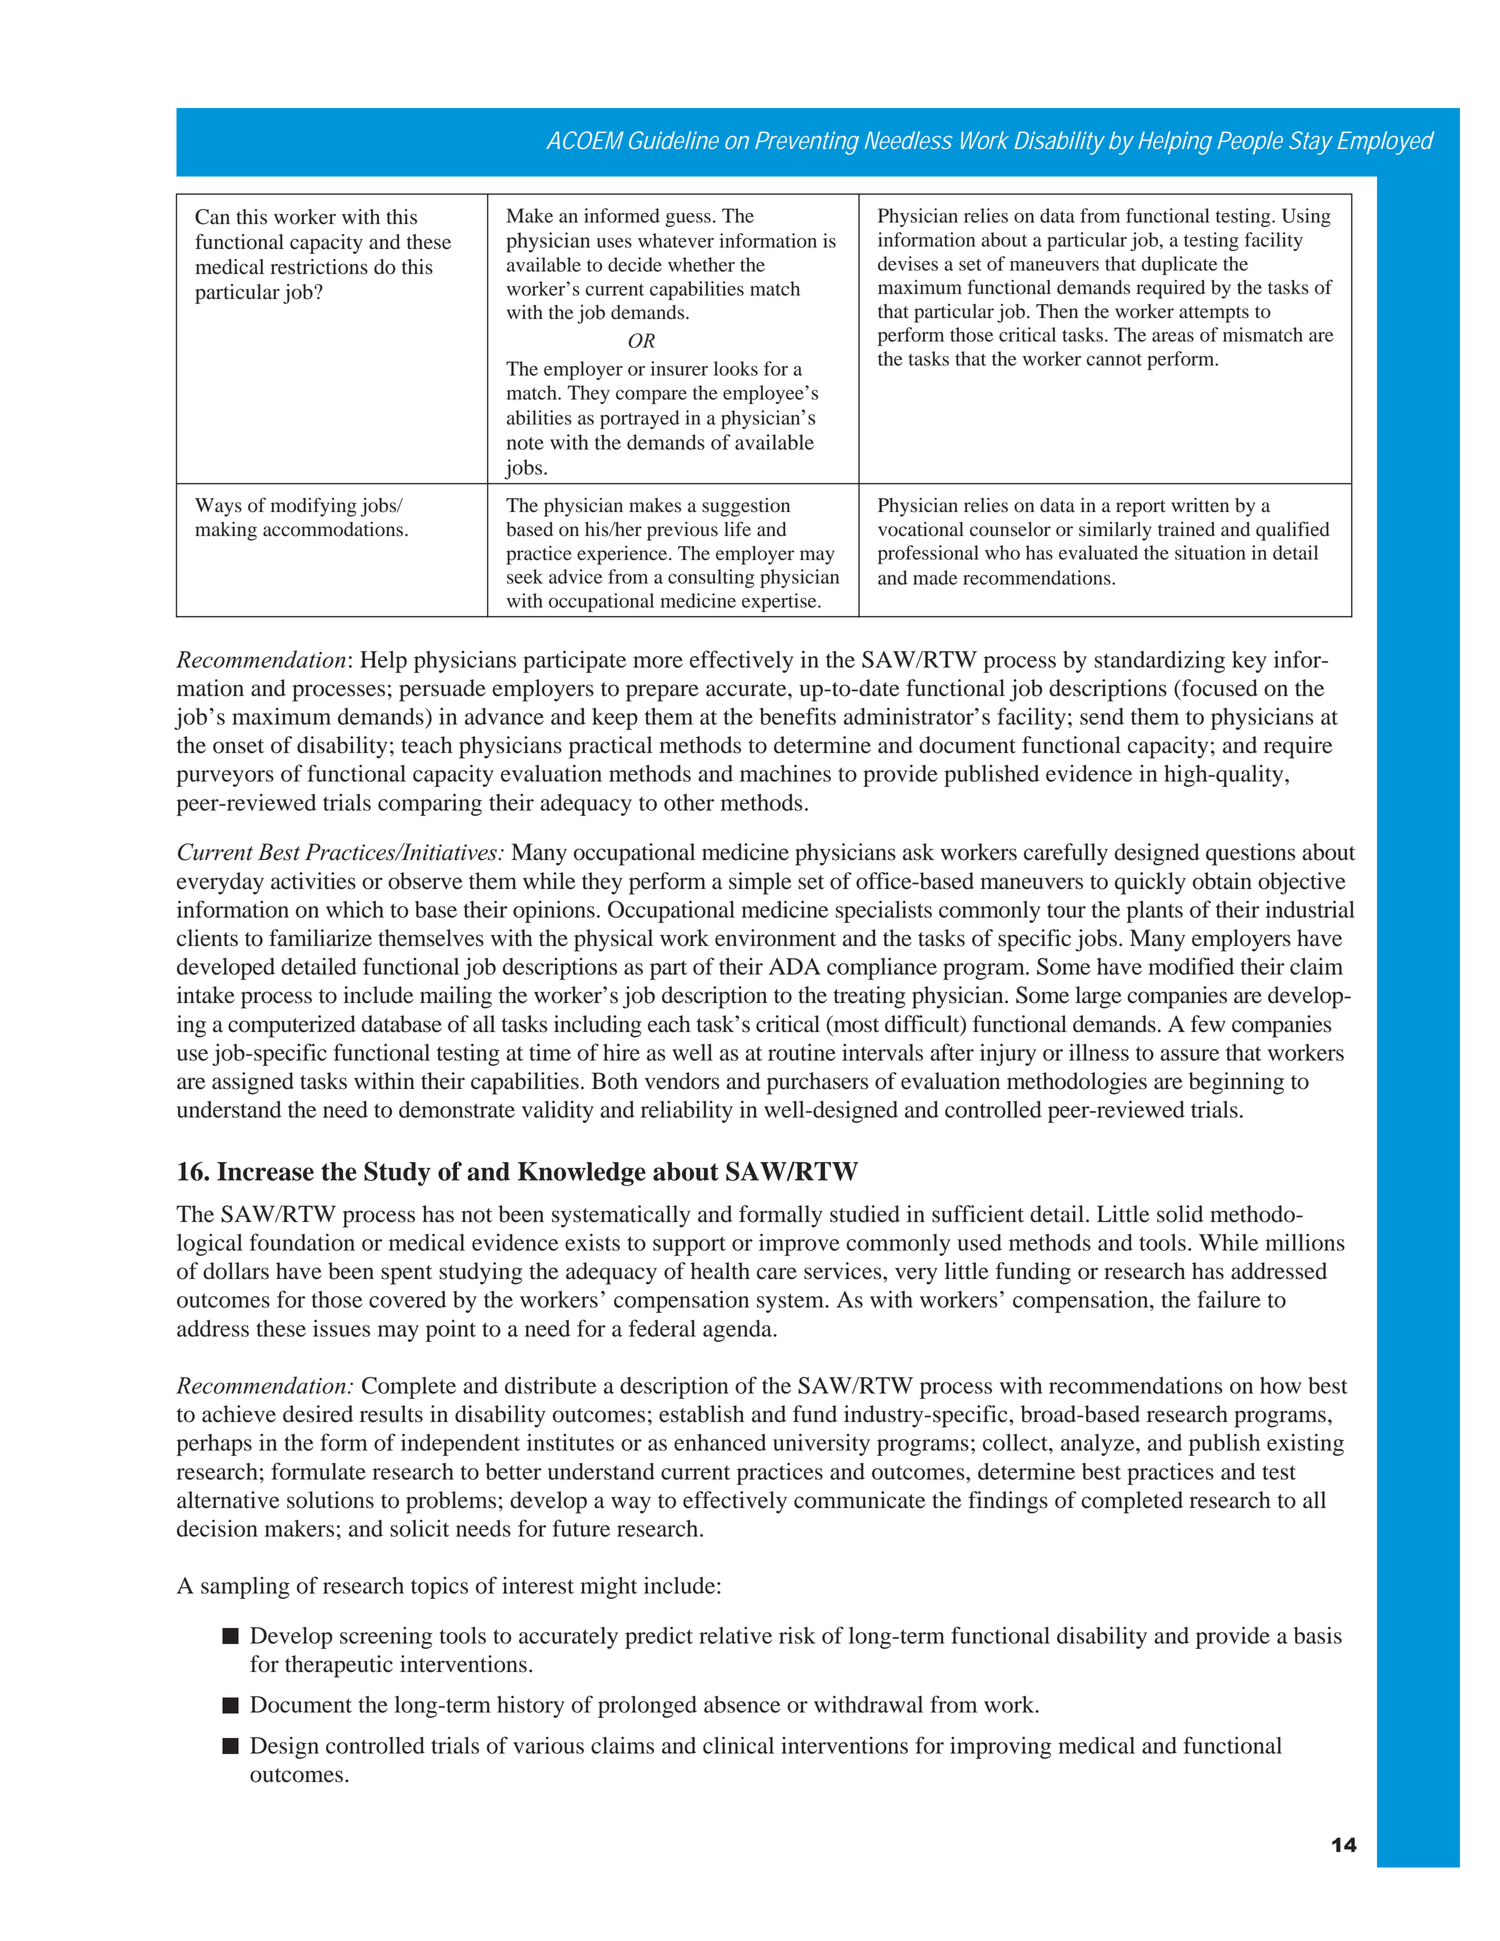 This image has width=1500, height=1941. What do you see at coordinates (742, 1704) in the image?
I see `absence` at bounding box center [742, 1704].
